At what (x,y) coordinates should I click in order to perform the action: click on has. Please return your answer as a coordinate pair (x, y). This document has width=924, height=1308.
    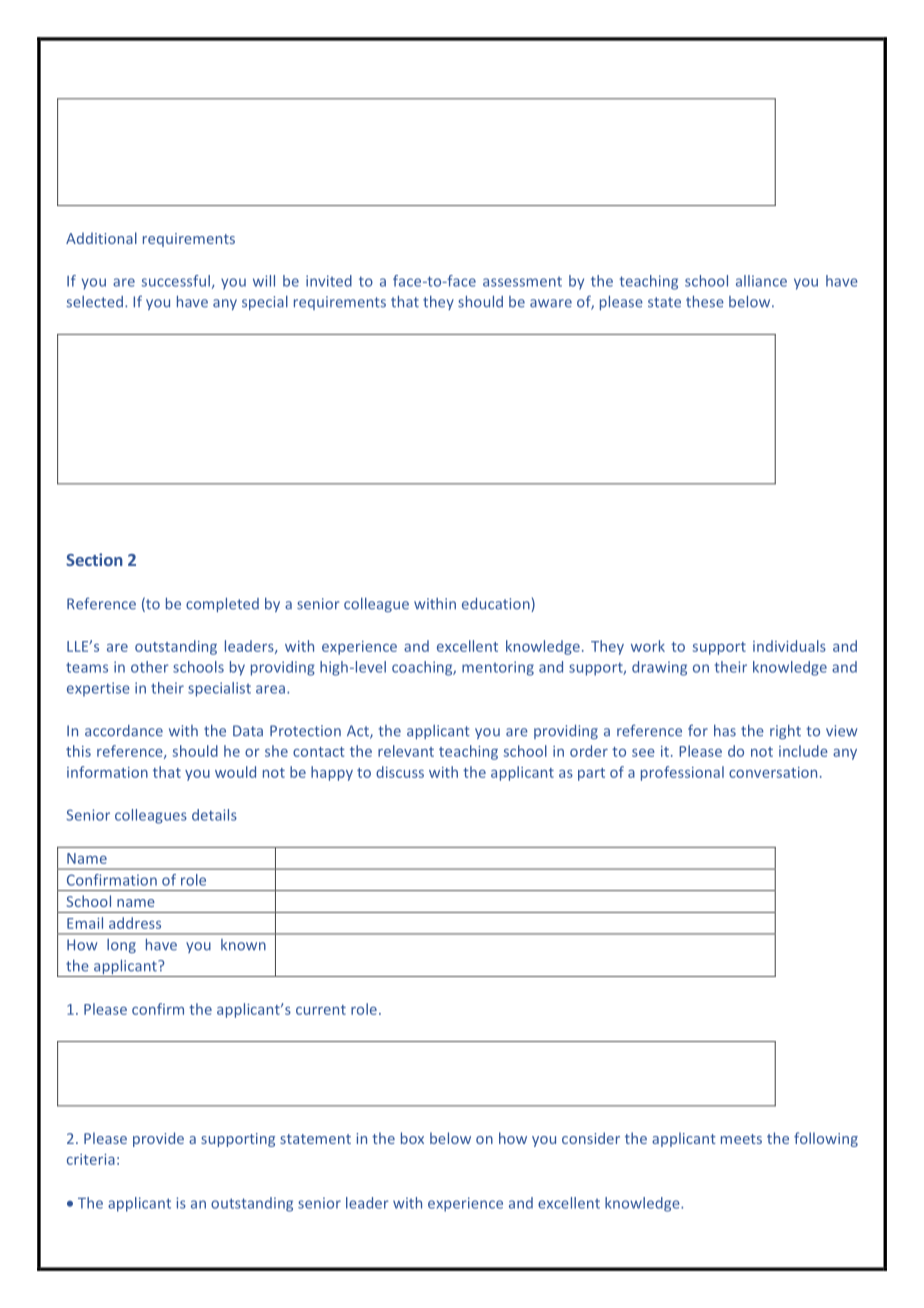
    Looking at the image, I should click on (725, 731).
